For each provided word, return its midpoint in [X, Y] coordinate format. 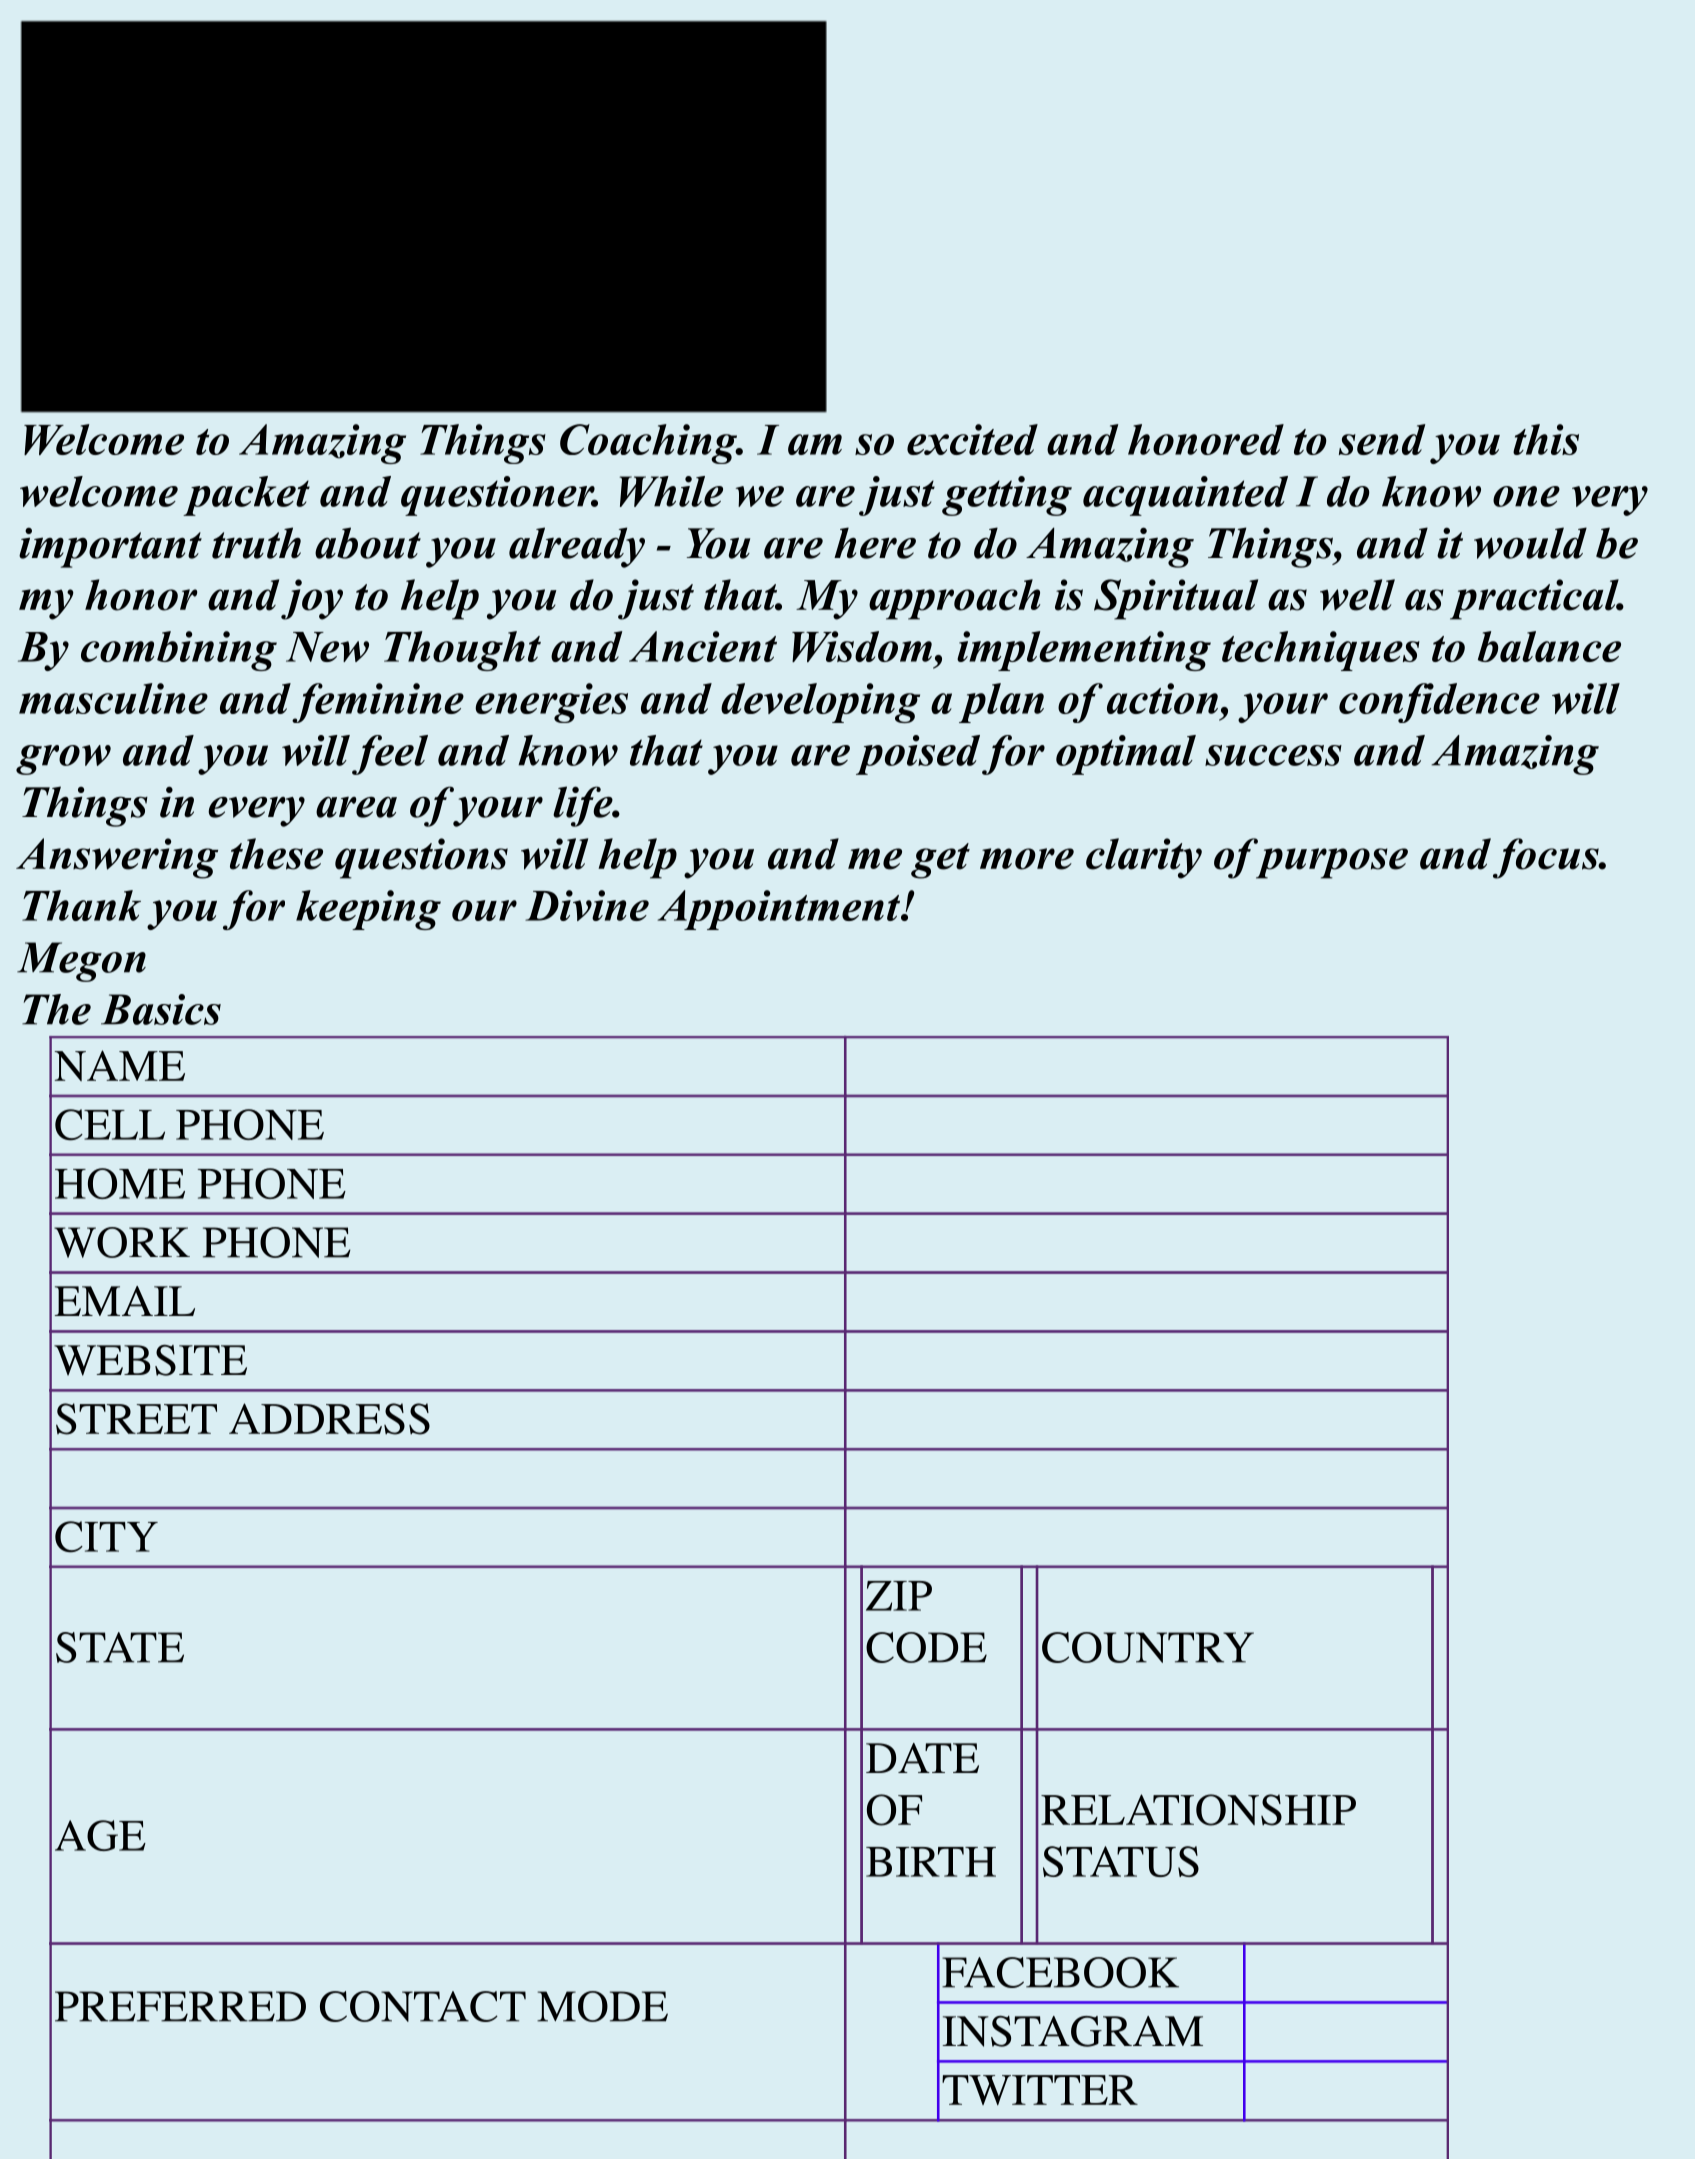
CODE [926, 1647]
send [1382, 439]
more [1027, 859]
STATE [120, 1647]
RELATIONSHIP [1198, 1810]
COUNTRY [1148, 1647]
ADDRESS [329, 1419]
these [276, 854]
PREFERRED [180, 2006]
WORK [122, 1242]
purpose [1332, 863]
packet [246, 496]
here [875, 543]
